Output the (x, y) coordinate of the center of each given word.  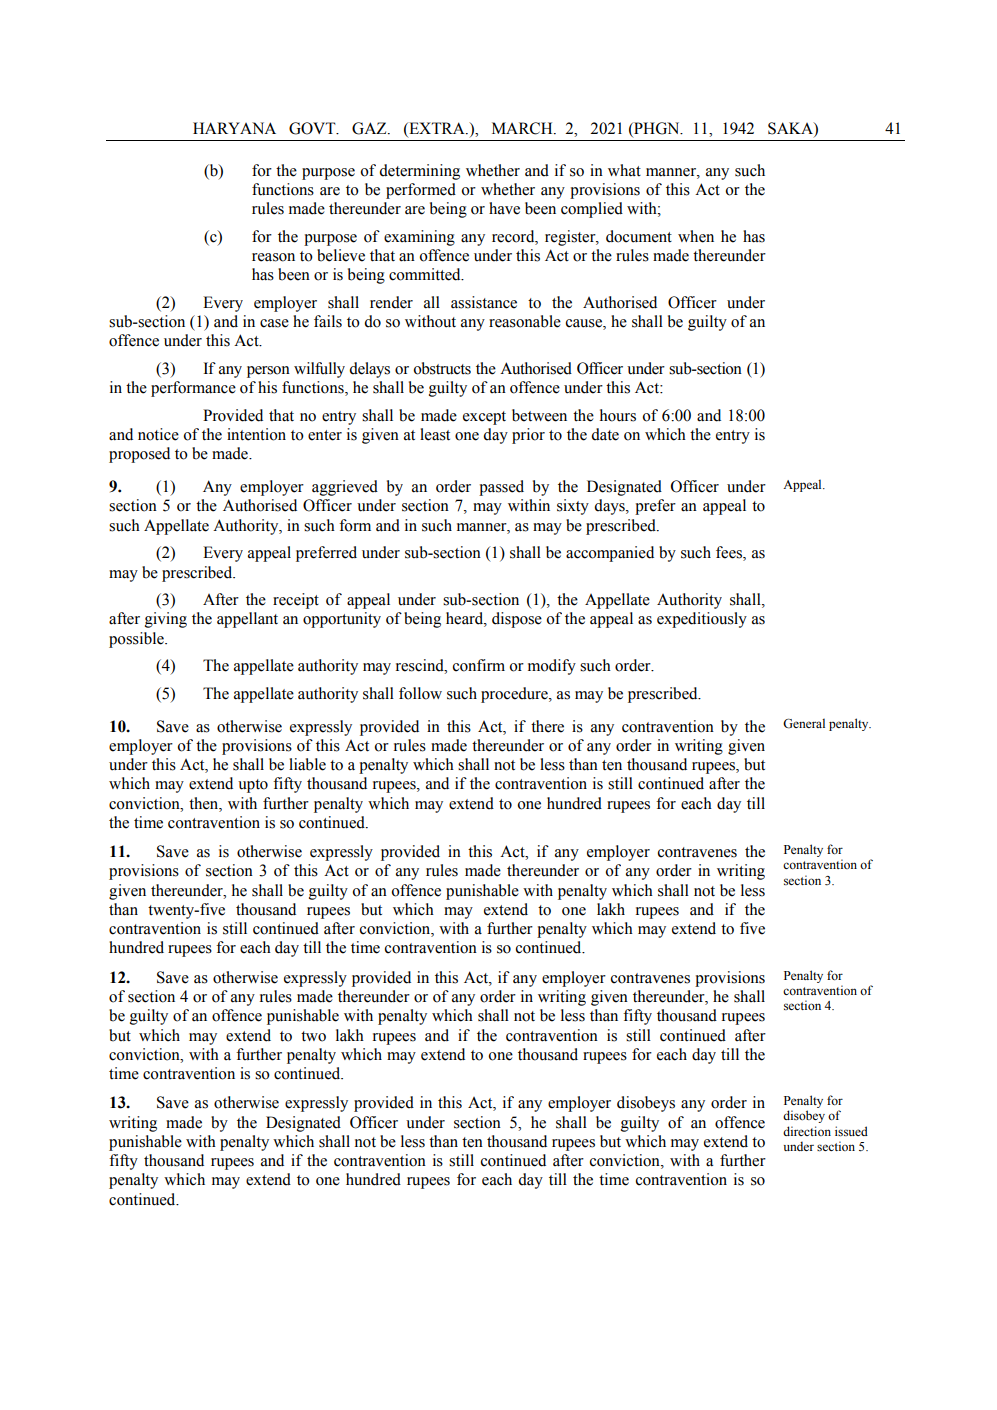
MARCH (523, 128)
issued (851, 1131)
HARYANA (234, 128)
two (313, 1036)
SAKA (791, 129)
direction (807, 1131)
